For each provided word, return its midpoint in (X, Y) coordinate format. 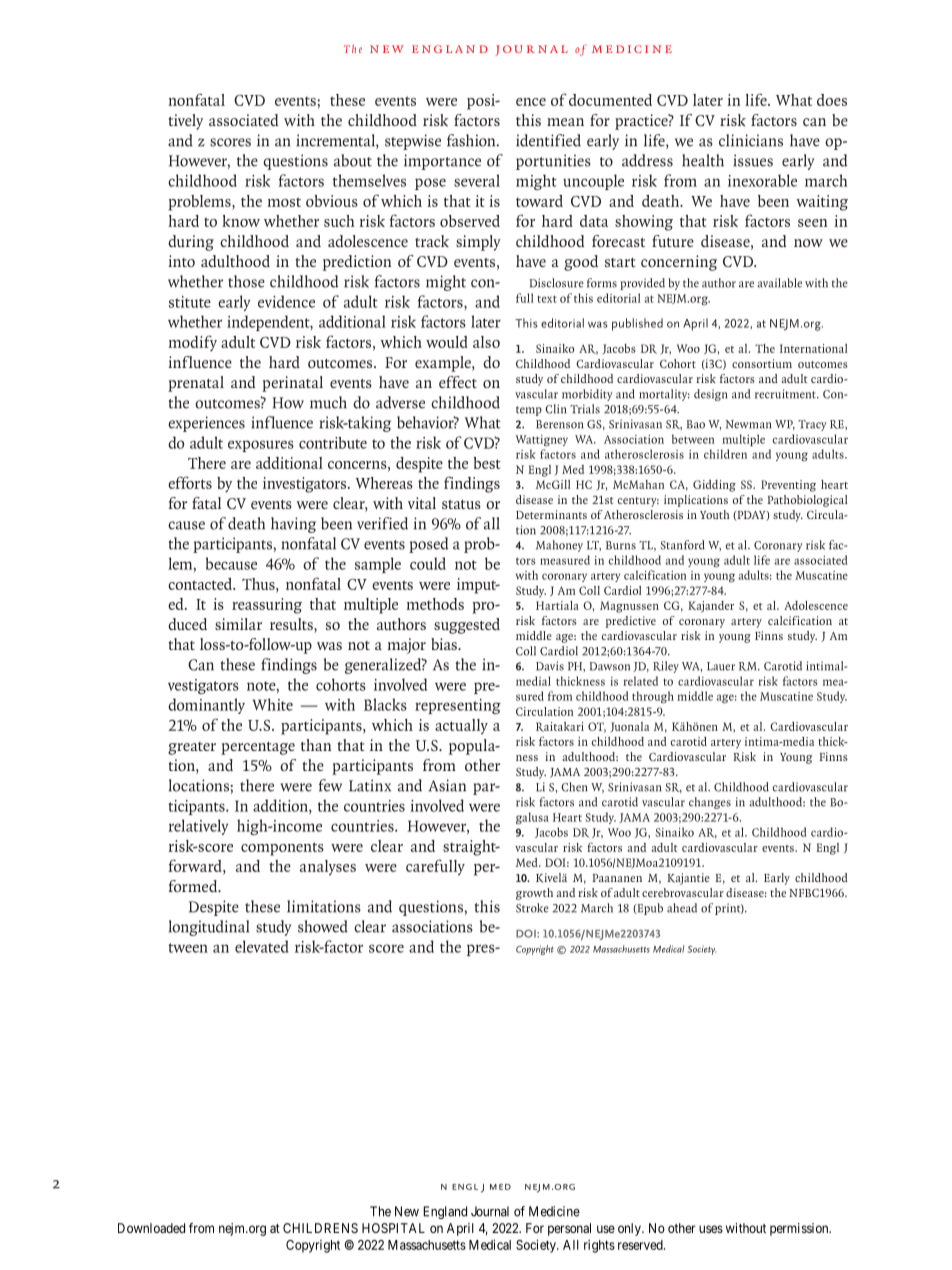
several (477, 180)
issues (753, 160)
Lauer (721, 666)
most (284, 202)
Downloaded (151, 1228)
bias (445, 644)
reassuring (267, 606)
